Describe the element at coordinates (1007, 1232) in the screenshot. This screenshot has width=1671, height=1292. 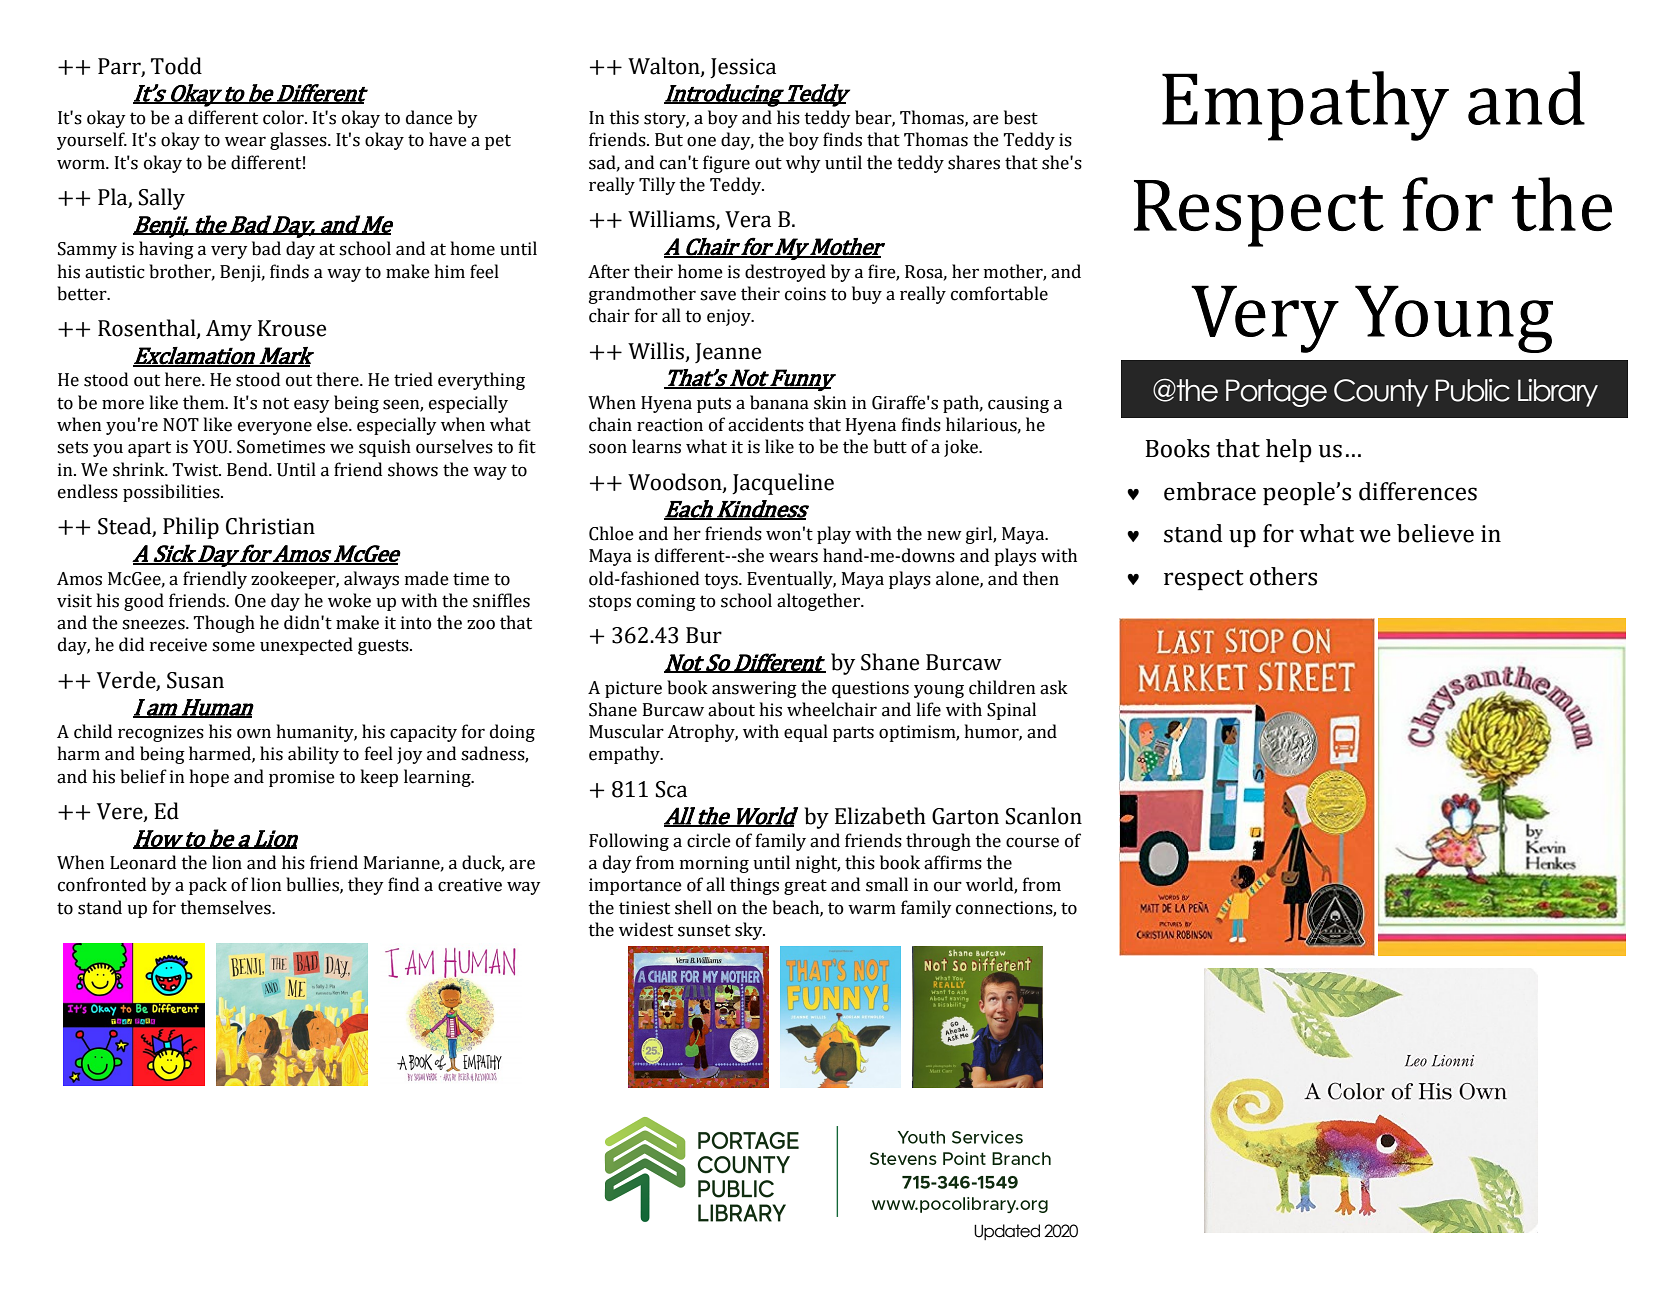
I see `Updated` at that location.
